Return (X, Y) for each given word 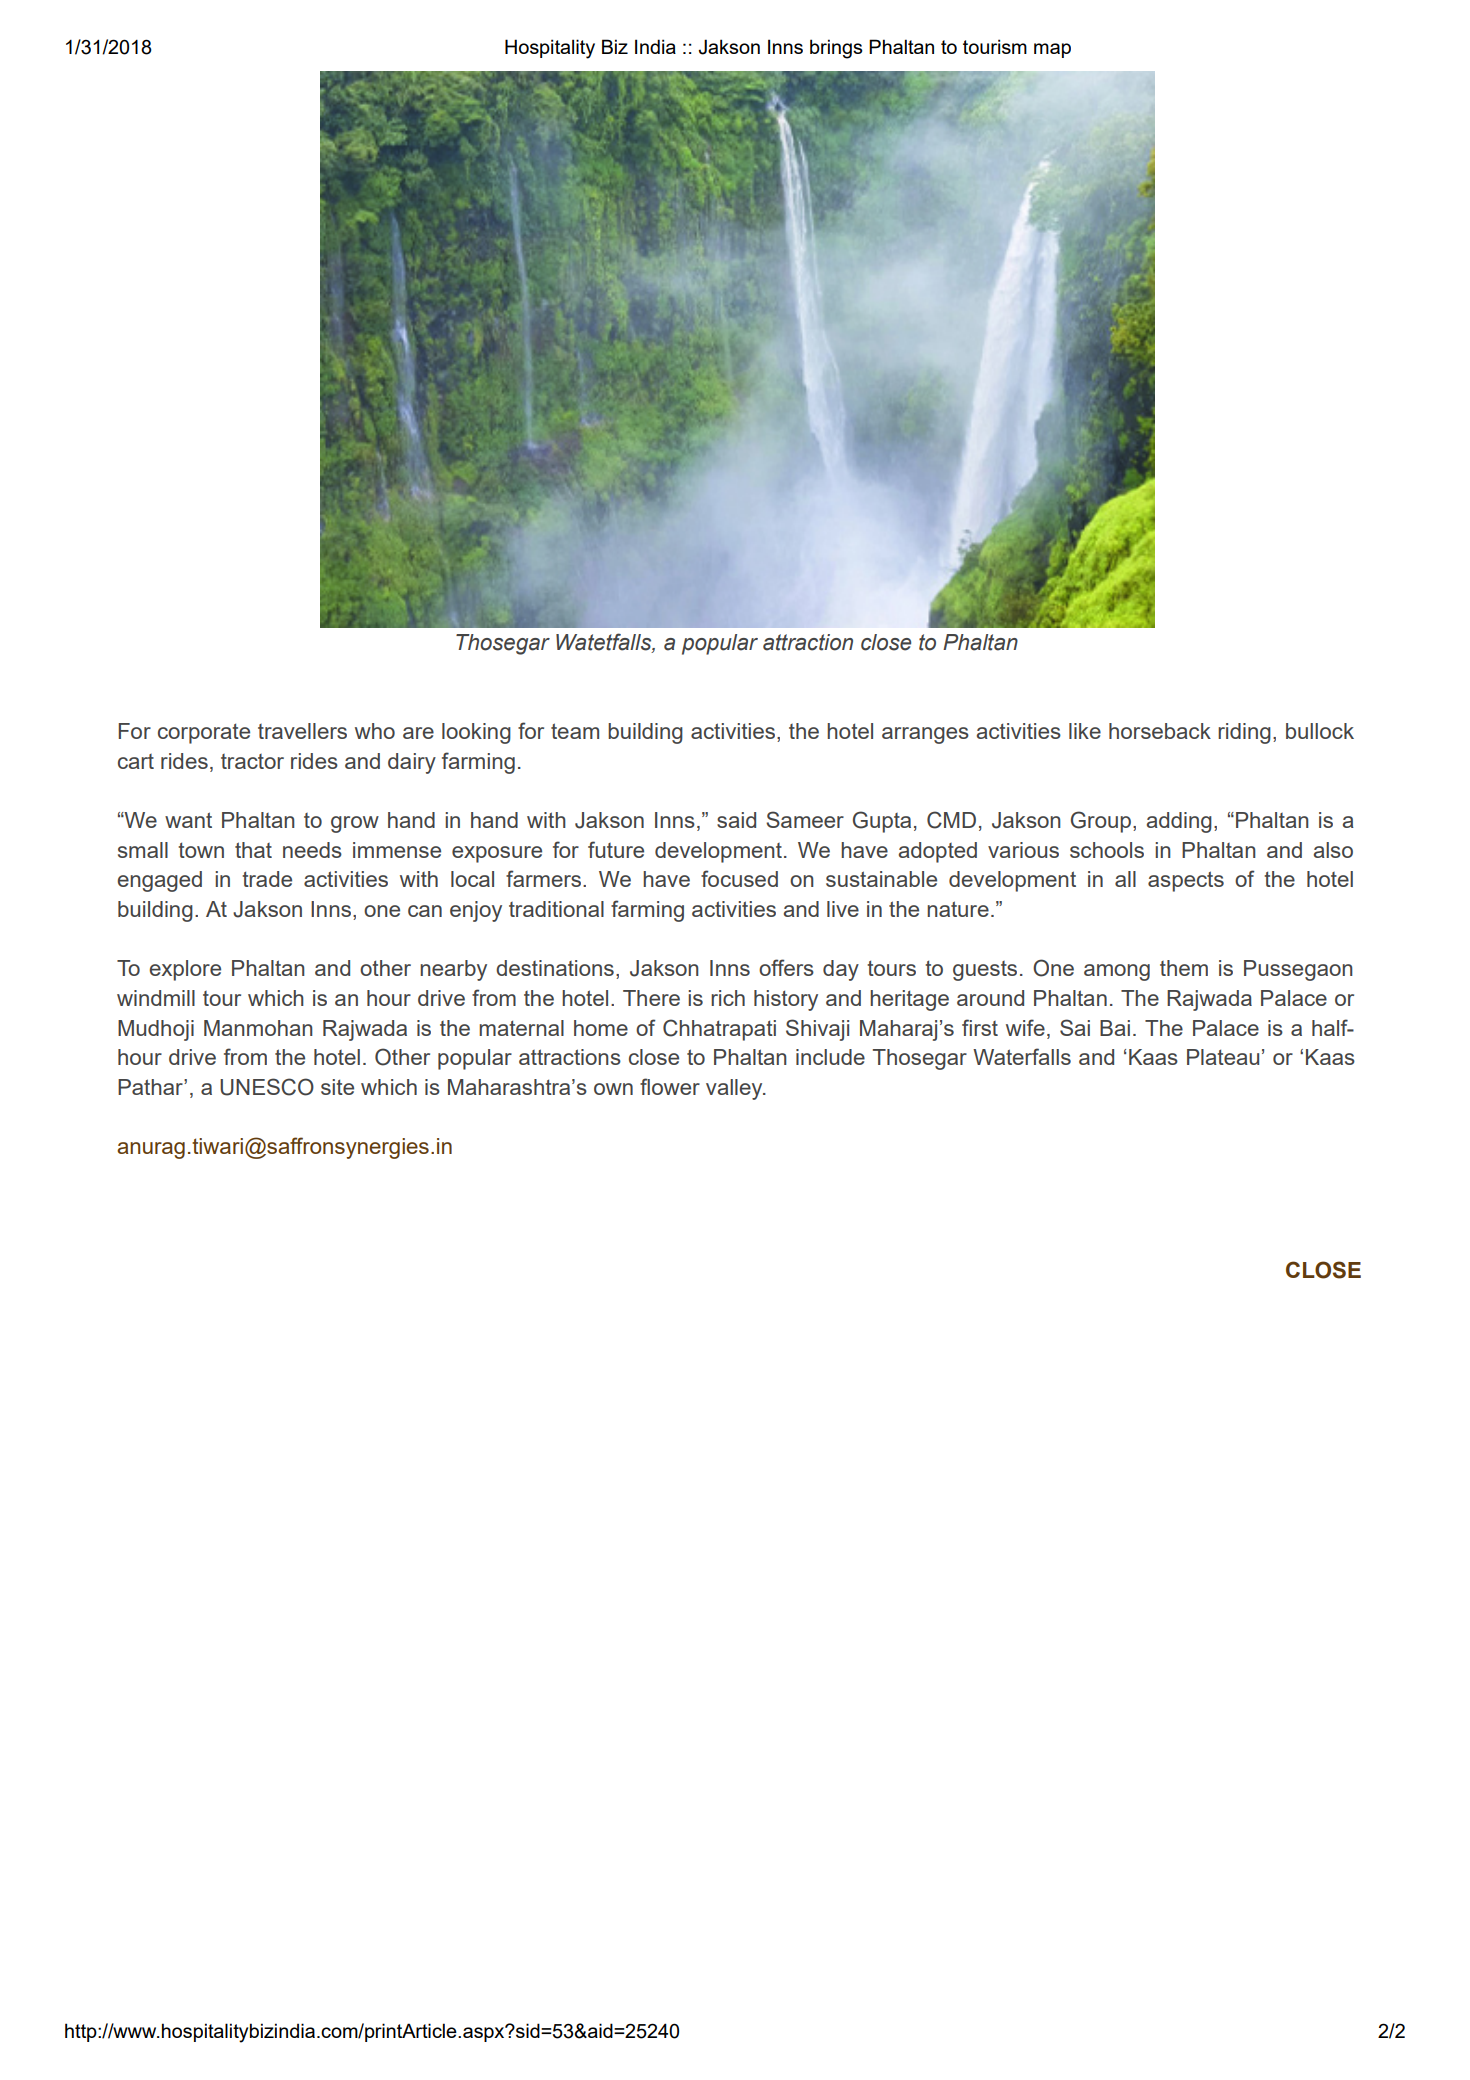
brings (836, 49)
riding (1244, 733)
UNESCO (267, 1087)
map (1052, 50)
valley (735, 1089)
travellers (302, 731)
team (575, 731)
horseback (1160, 731)
